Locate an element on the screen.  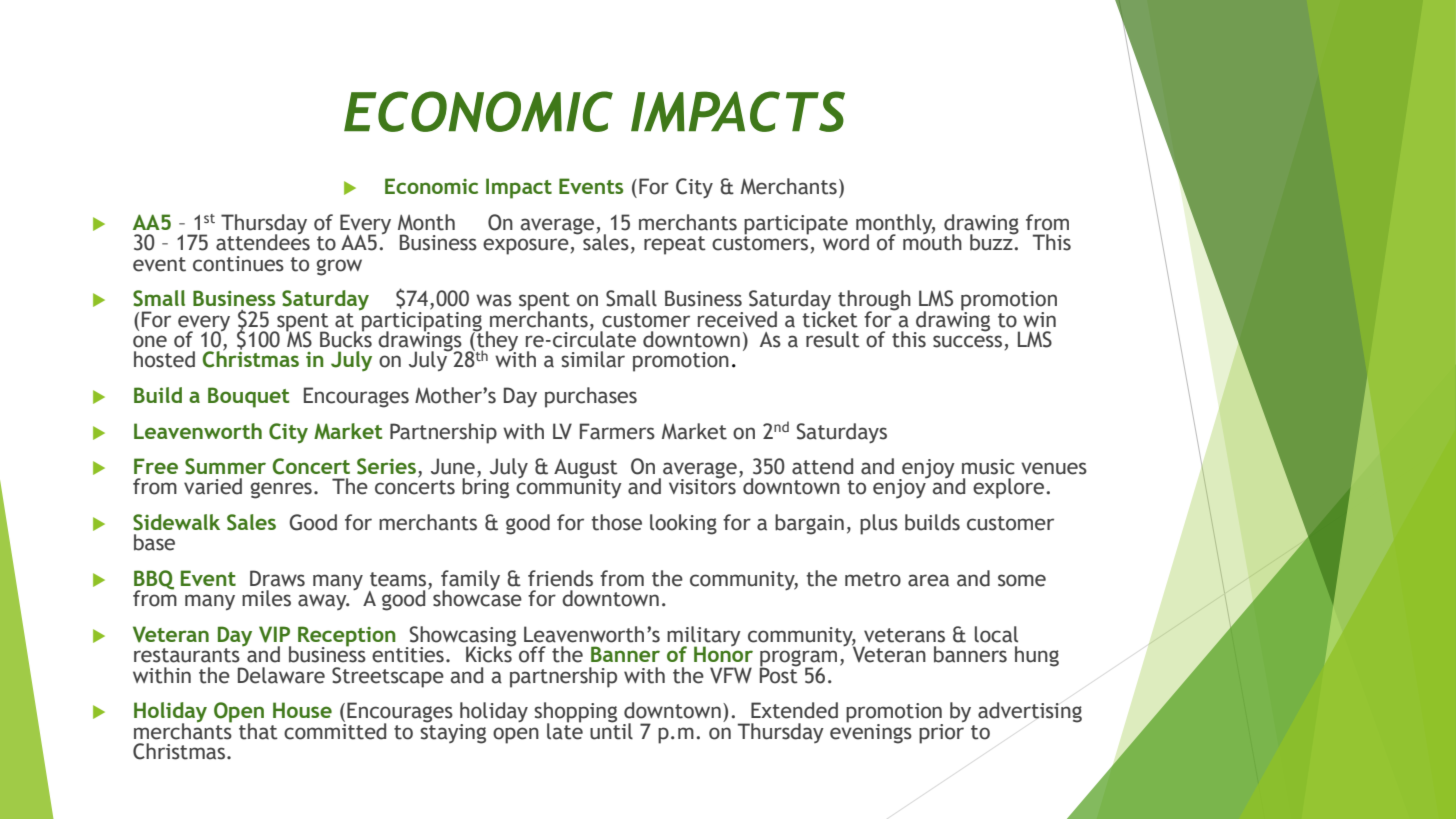
shopping is located at coordinates (575, 713).
